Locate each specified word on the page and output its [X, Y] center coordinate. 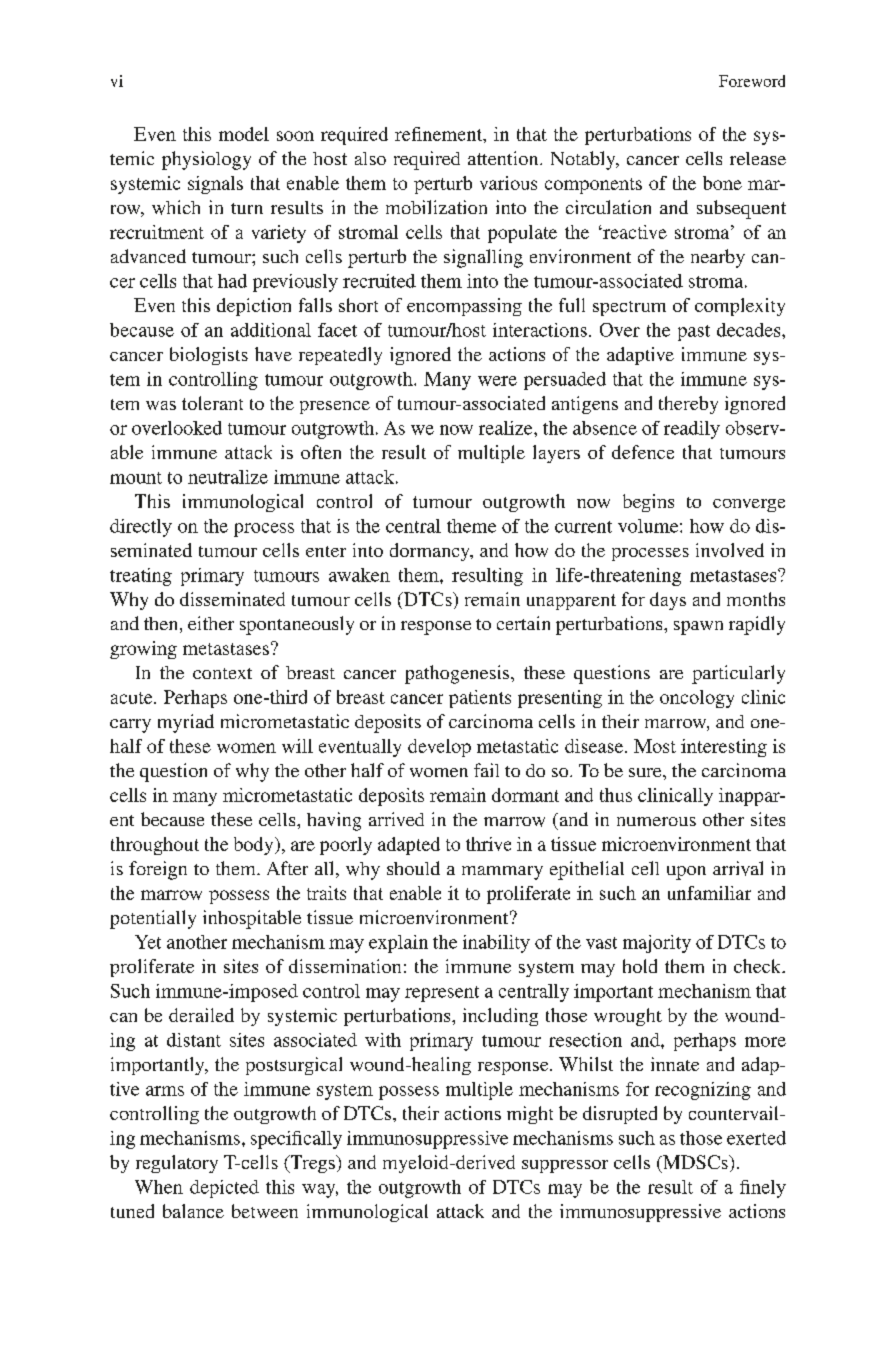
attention [504, 158]
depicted [224, 1189]
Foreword [752, 81]
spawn [698, 628]
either [211, 623]
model [244, 134]
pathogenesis [458, 674]
